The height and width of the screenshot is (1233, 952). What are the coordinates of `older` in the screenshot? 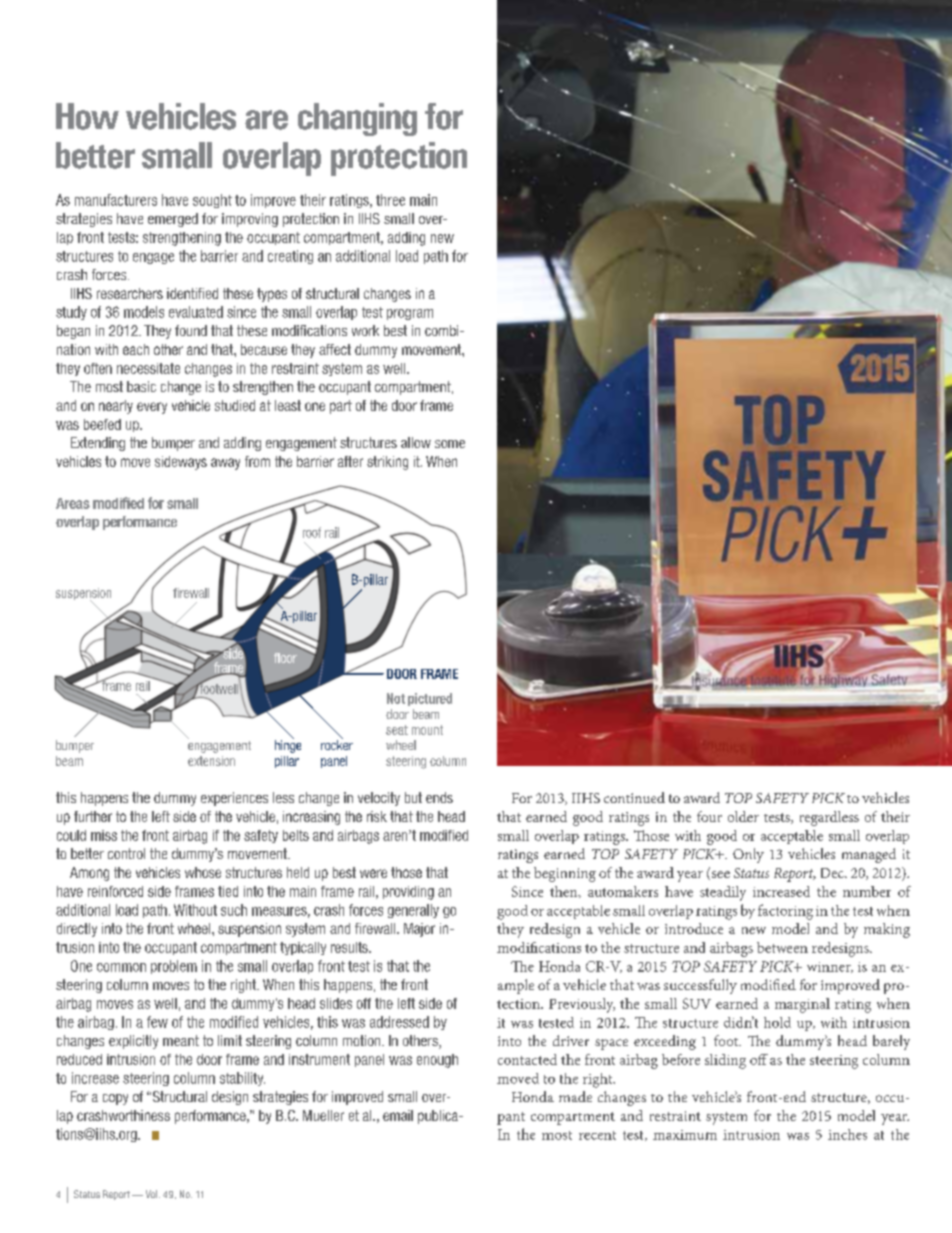 It's located at (743, 816).
